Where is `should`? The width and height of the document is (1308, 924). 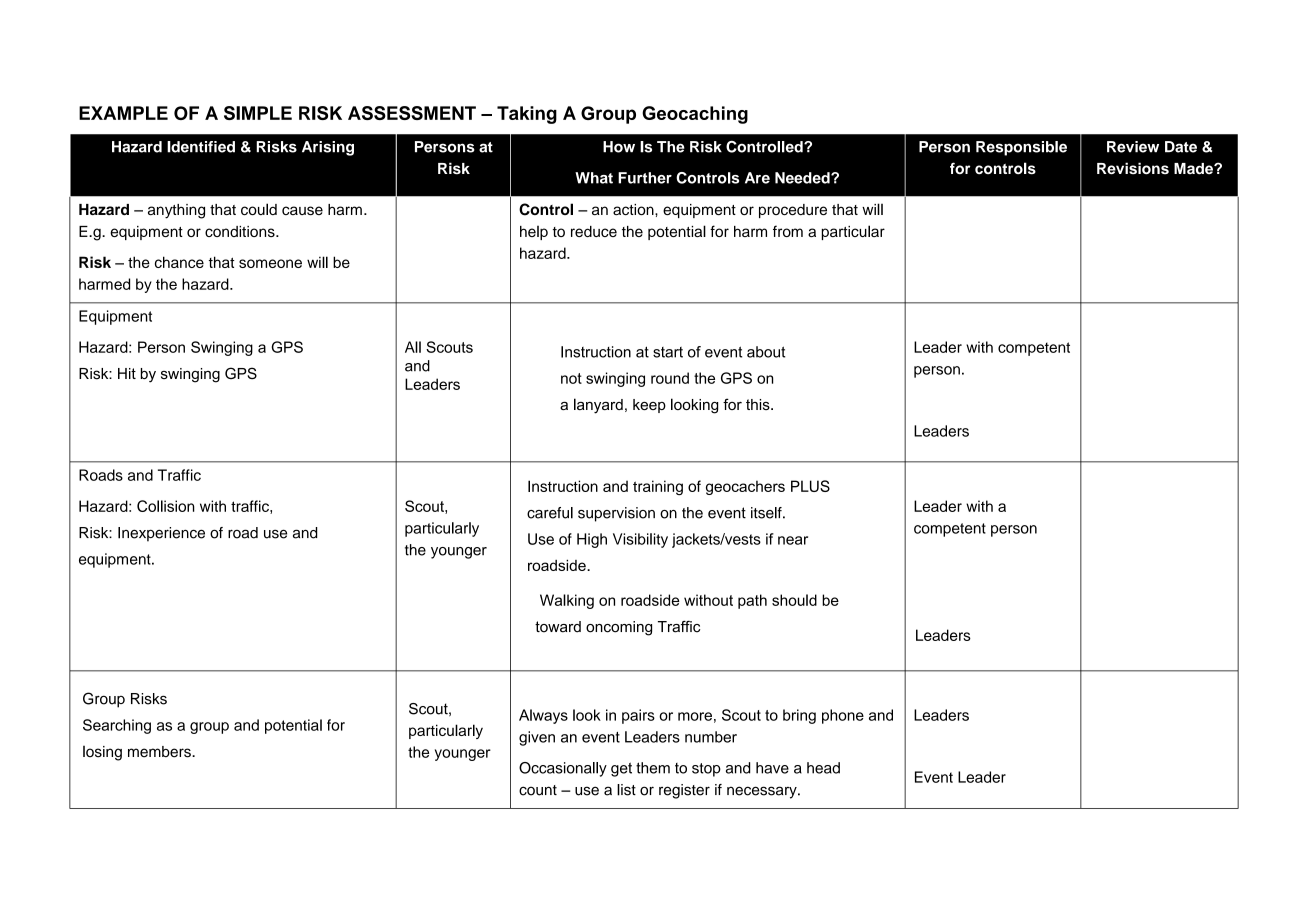 should is located at coordinates (794, 600).
